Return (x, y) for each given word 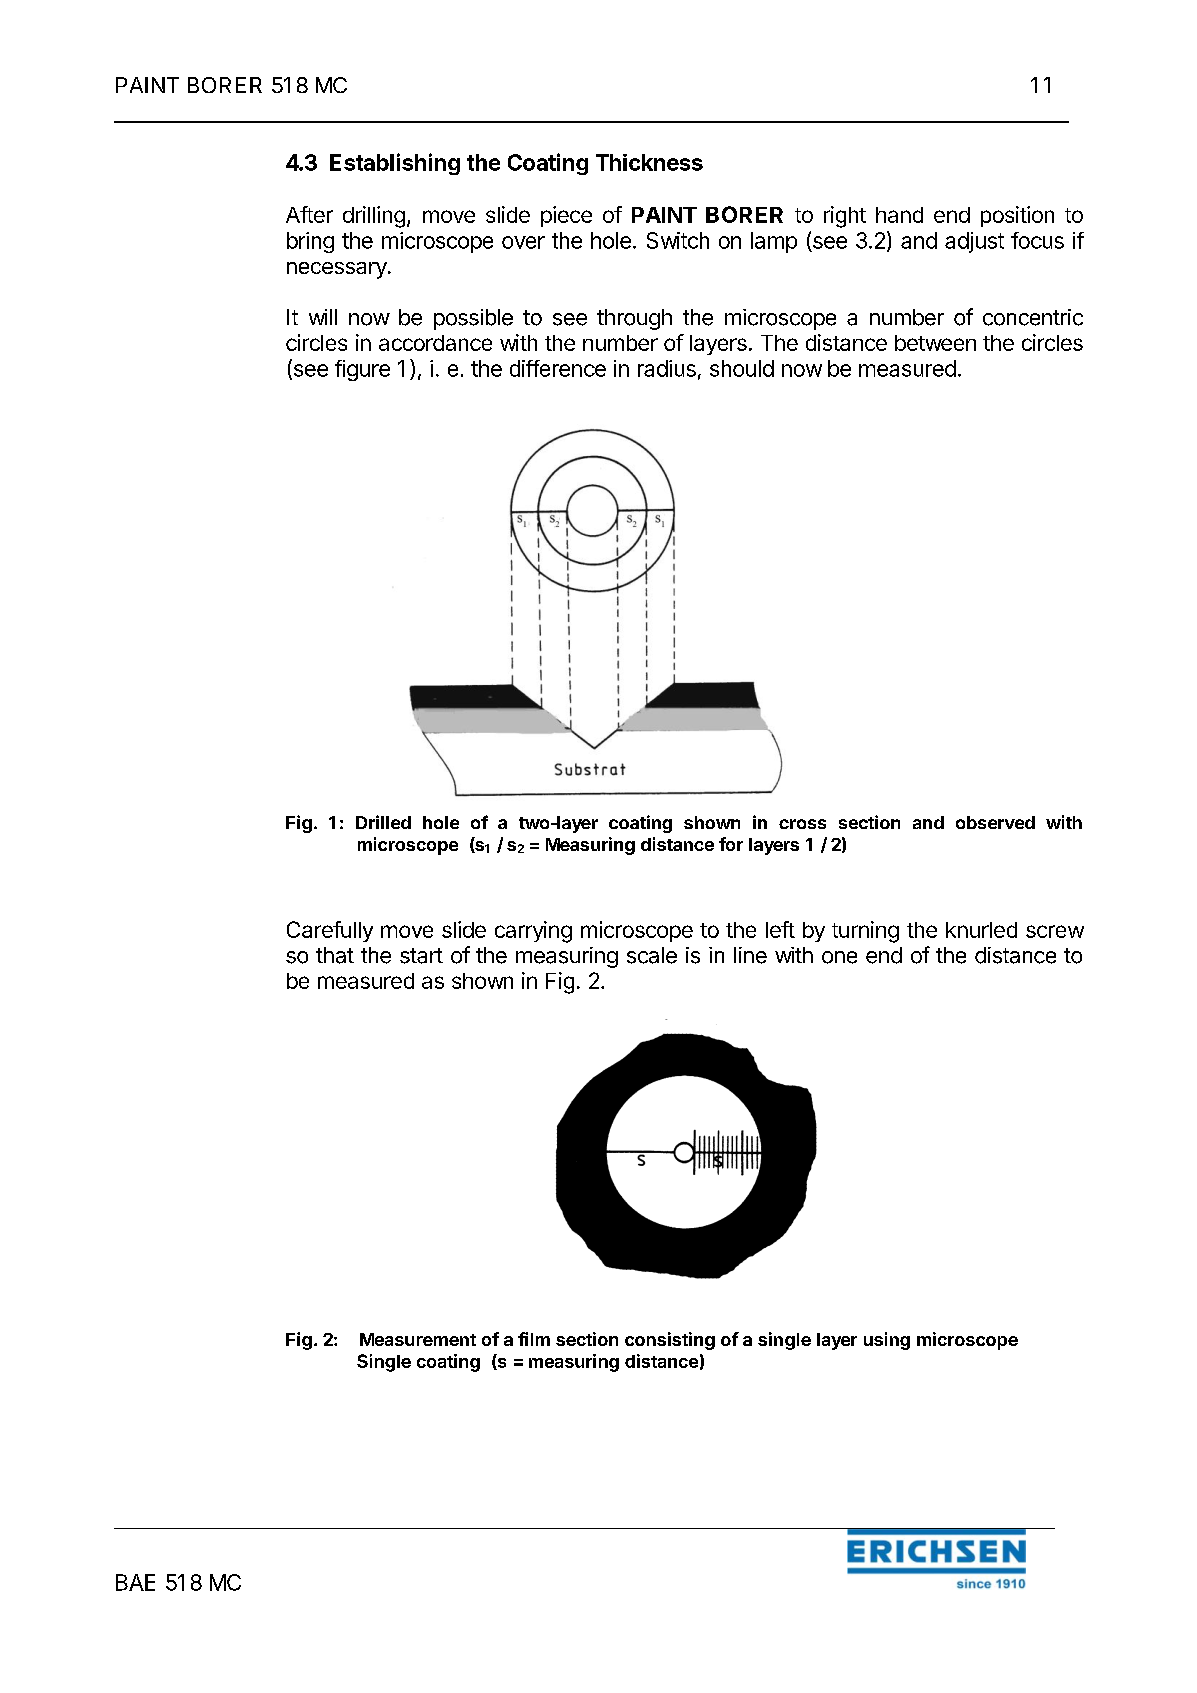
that (335, 955)
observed (995, 822)
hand (899, 215)
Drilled (383, 822)
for (731, 844)
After (309, 214)
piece (566, 216)
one (839, 957)
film (534, 1339)
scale (652, 955)
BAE (135, 1582)
